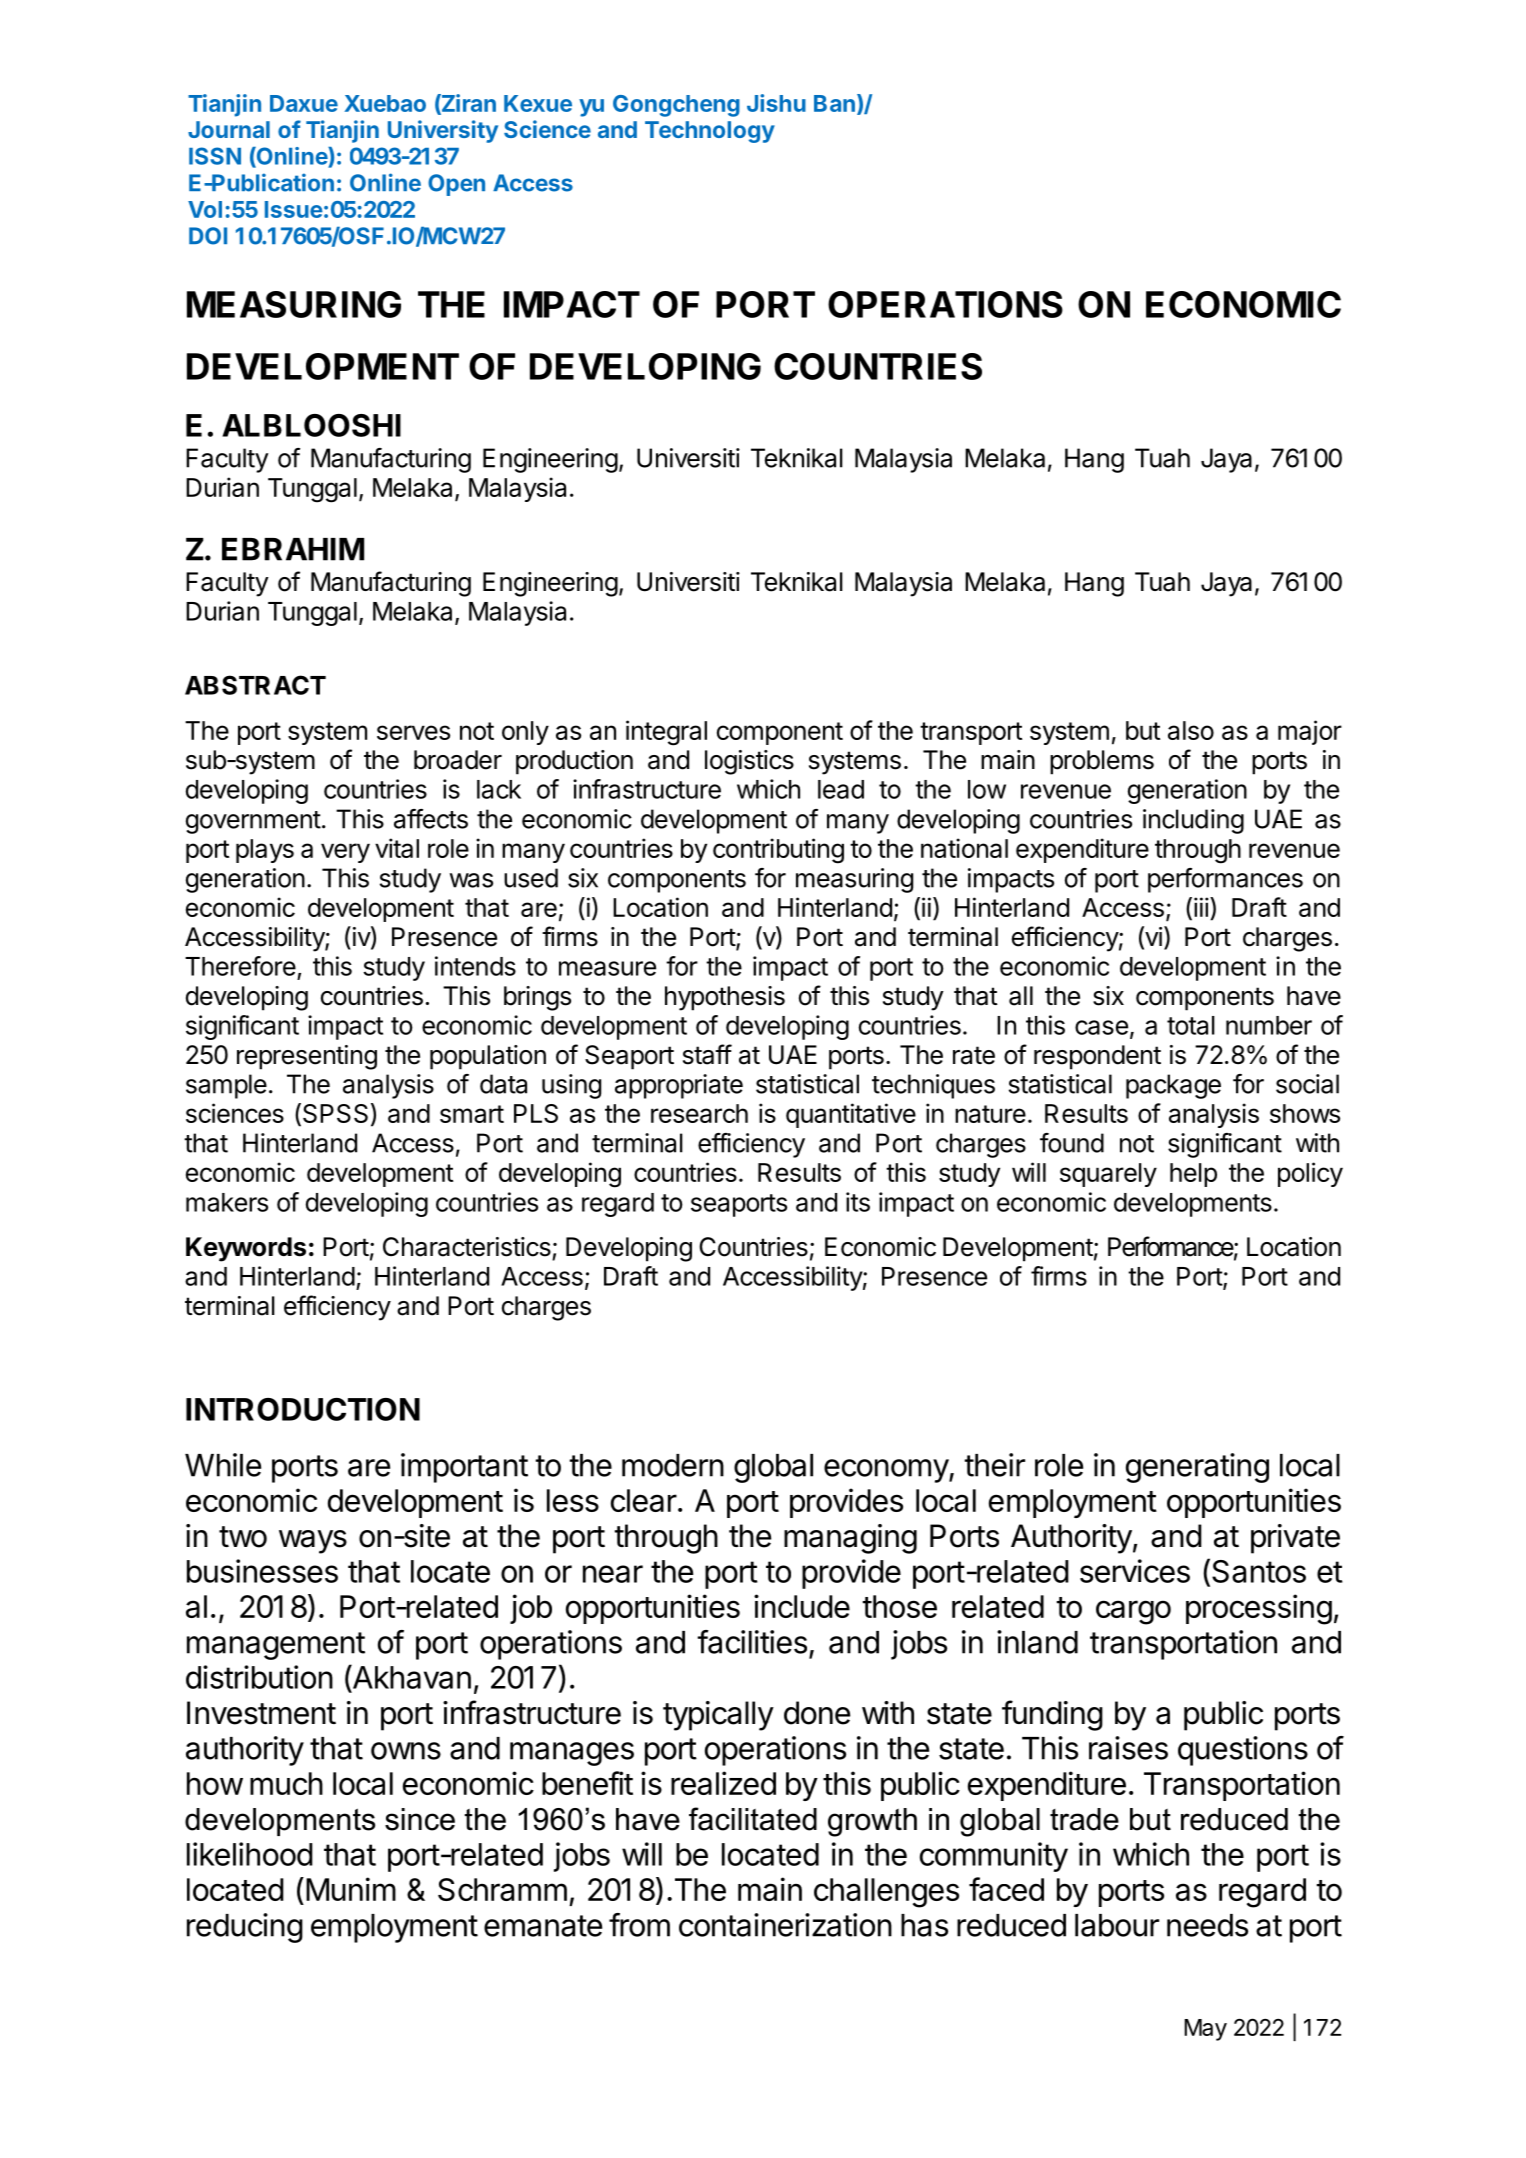  Describe the element at coordinates (443, 131) in the page. I see `University` at that location.
